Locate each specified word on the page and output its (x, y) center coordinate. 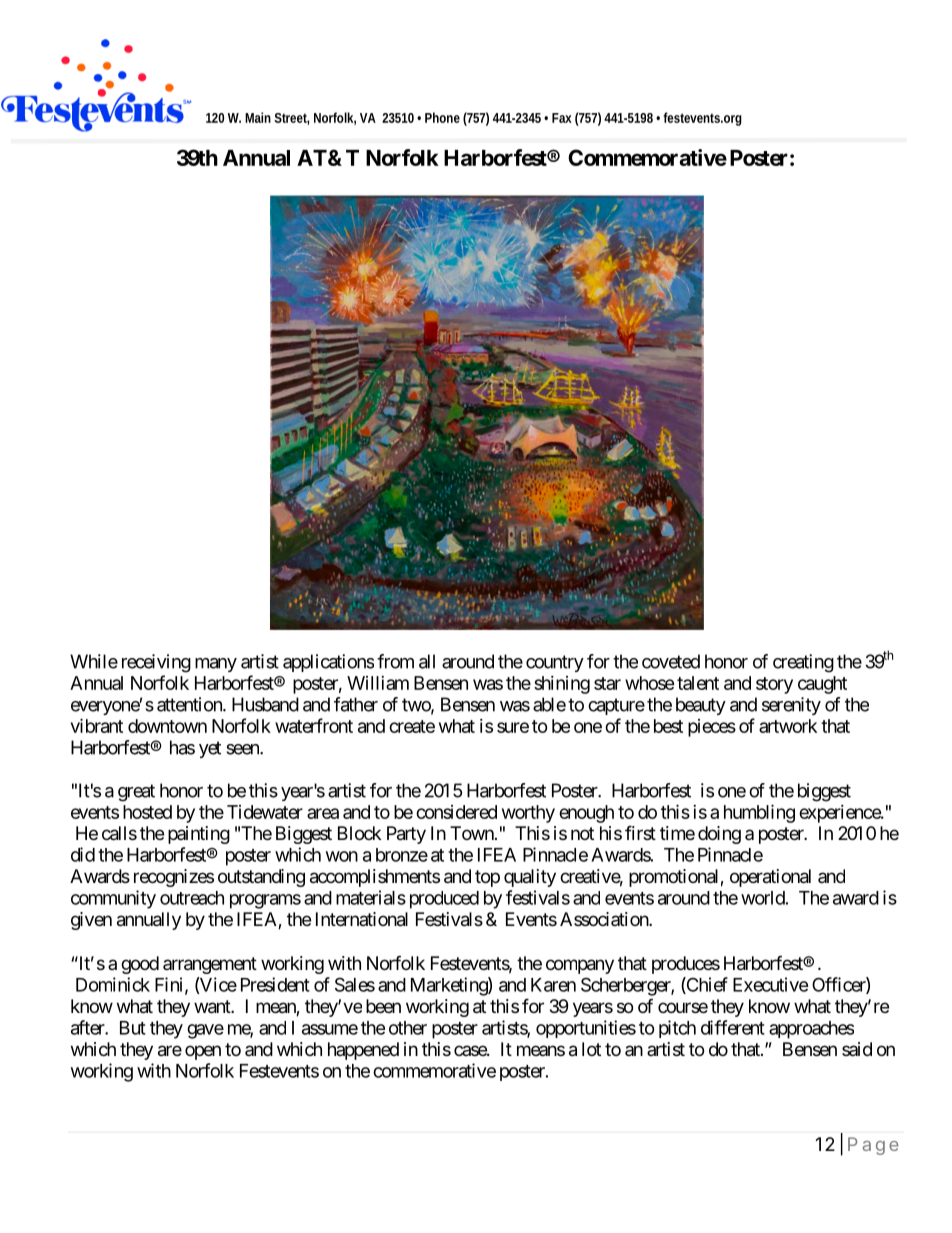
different (733, 1027)
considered (456, 812)
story (774, 685)
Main (258, 117)
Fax (562, 118)
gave (205, 1031)
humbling (759, 813)
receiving (156, 663)
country (555, 663)
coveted (671, 661)
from (395, 661)
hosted (147, 812)
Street (291, 119)
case (471, 1050)
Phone (442, 117)
